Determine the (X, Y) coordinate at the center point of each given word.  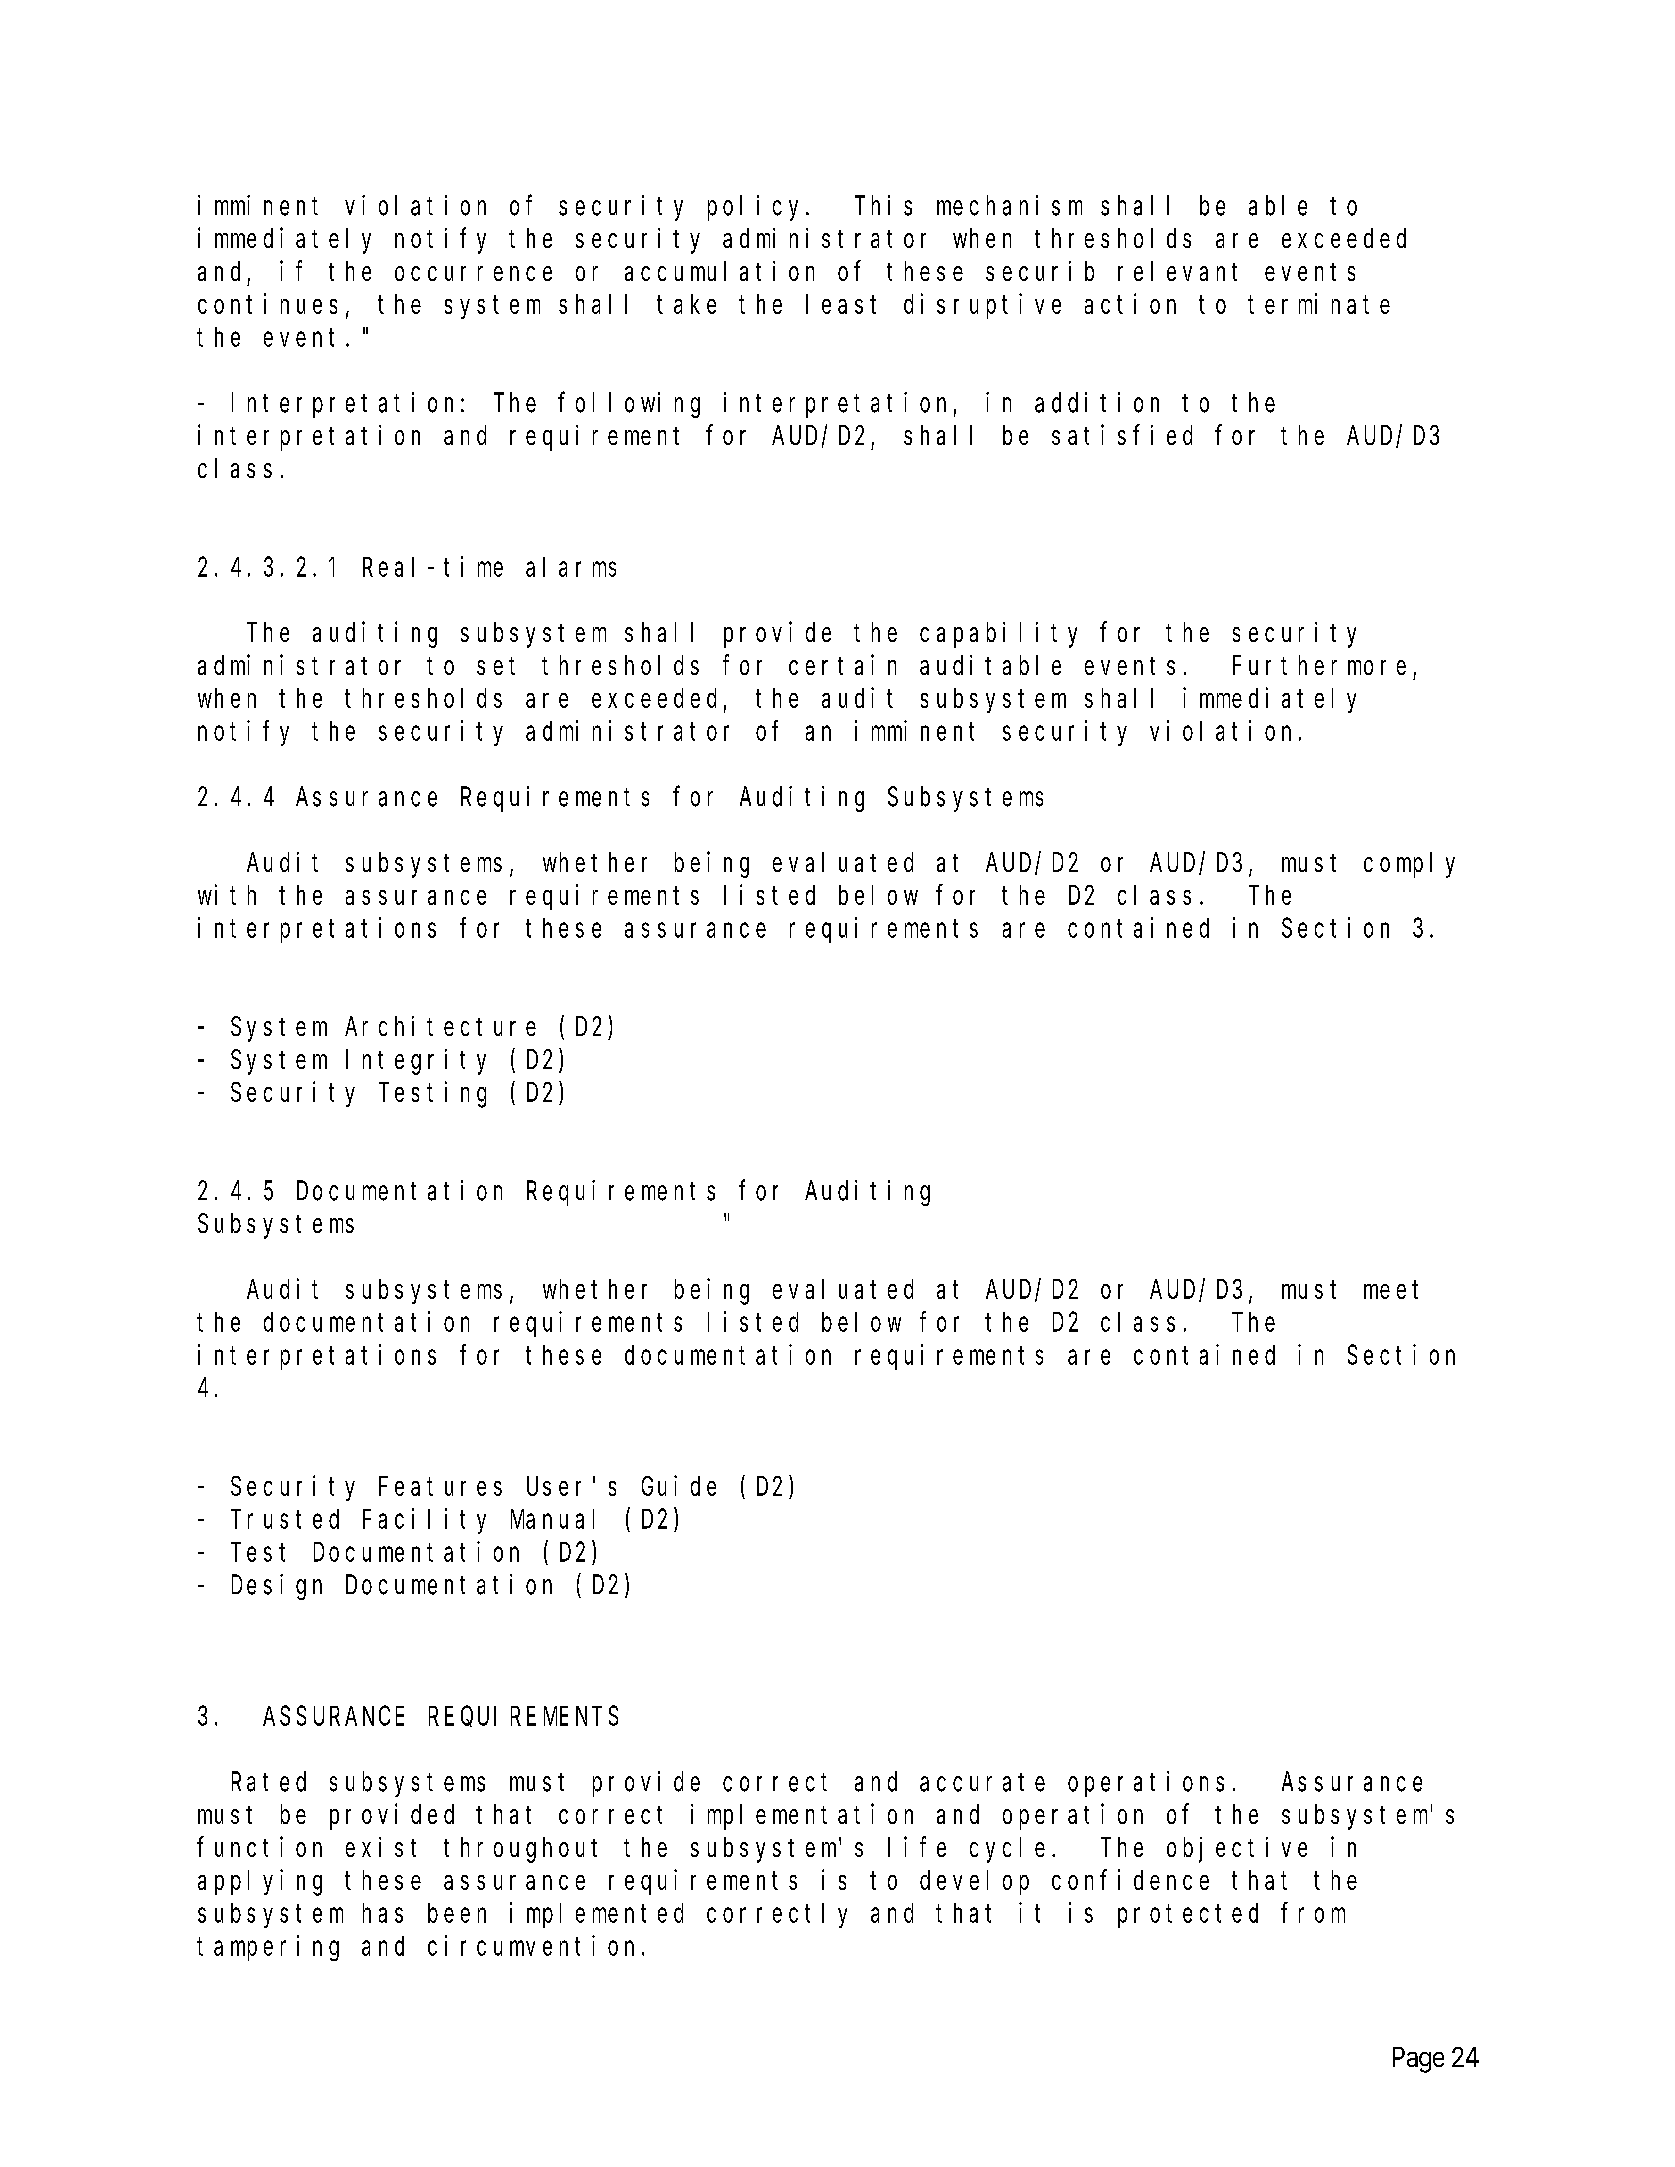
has (383, 1913)
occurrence (473, 273)
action (1130, 303)
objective (1237, 1850)
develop (974, 1882)
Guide (679, 1485)
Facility (424, 1521)
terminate (1319, 303)
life (917, 1846)
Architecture (440, 1026)
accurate (982, 1782)
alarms (571, 567)
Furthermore (1319, 665)
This (883, 205)
